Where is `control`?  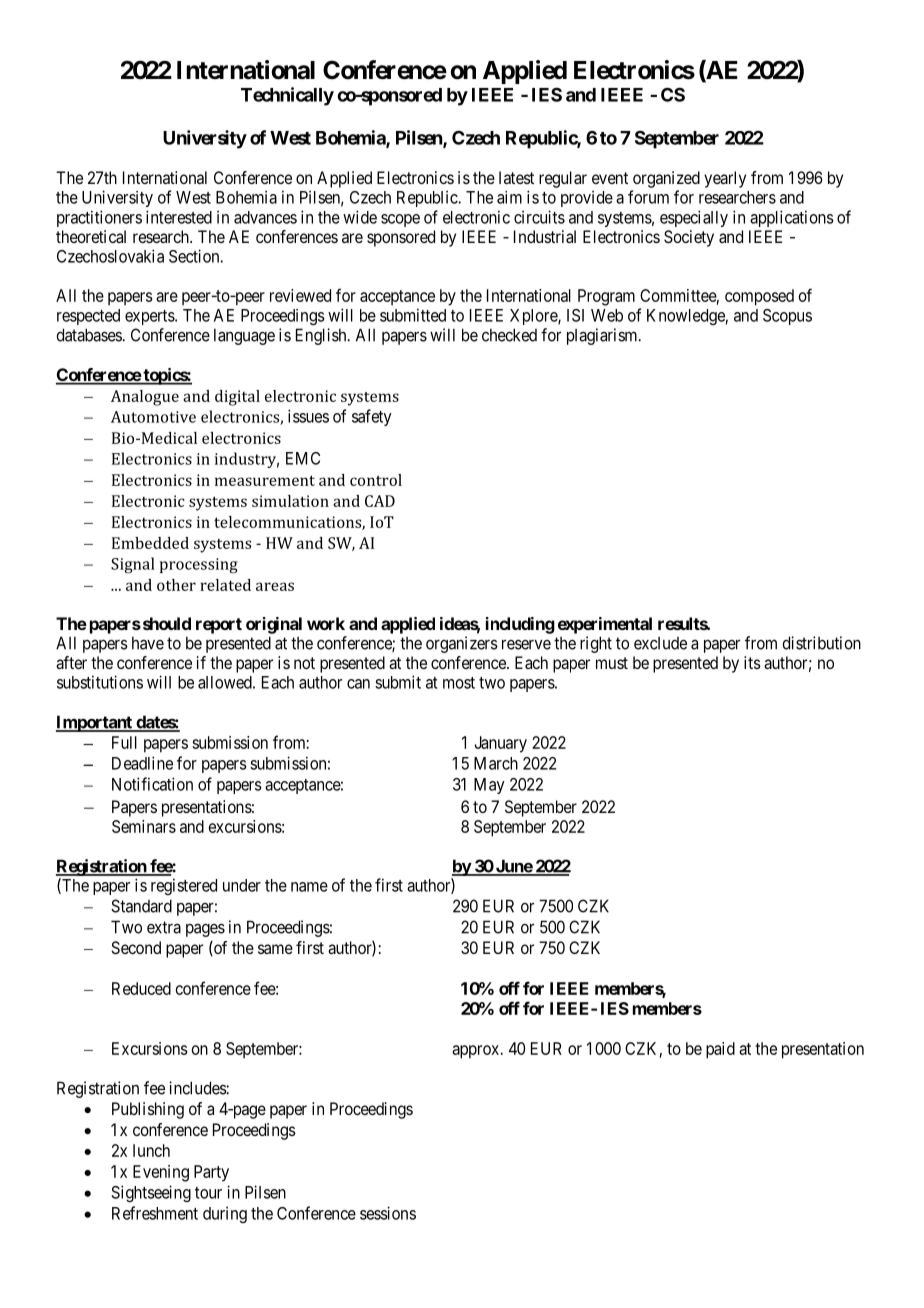 control is located at coordinates (376, 480).
